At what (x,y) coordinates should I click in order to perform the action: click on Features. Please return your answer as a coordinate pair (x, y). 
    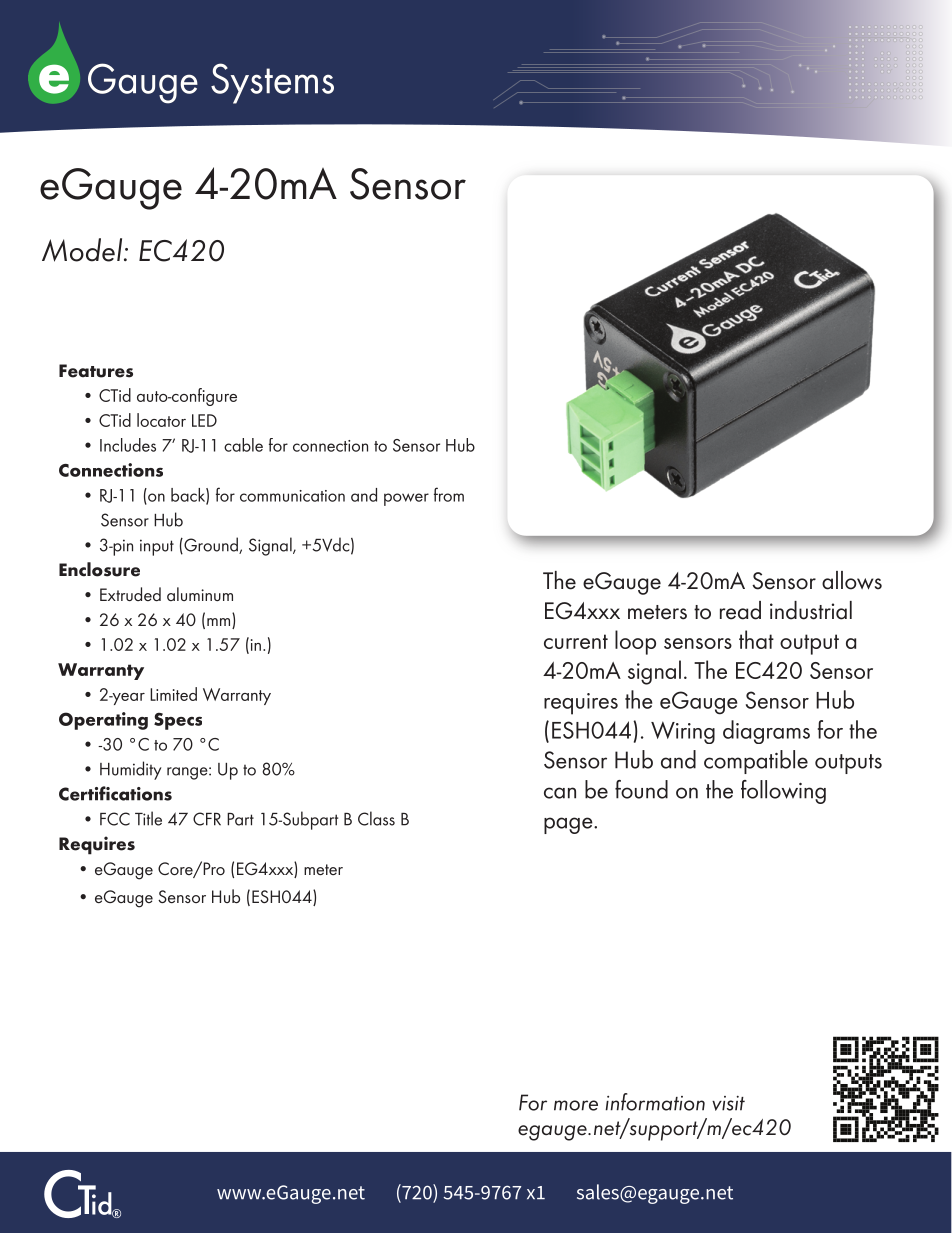
    Looking at the image, I should click on (96, 371).
